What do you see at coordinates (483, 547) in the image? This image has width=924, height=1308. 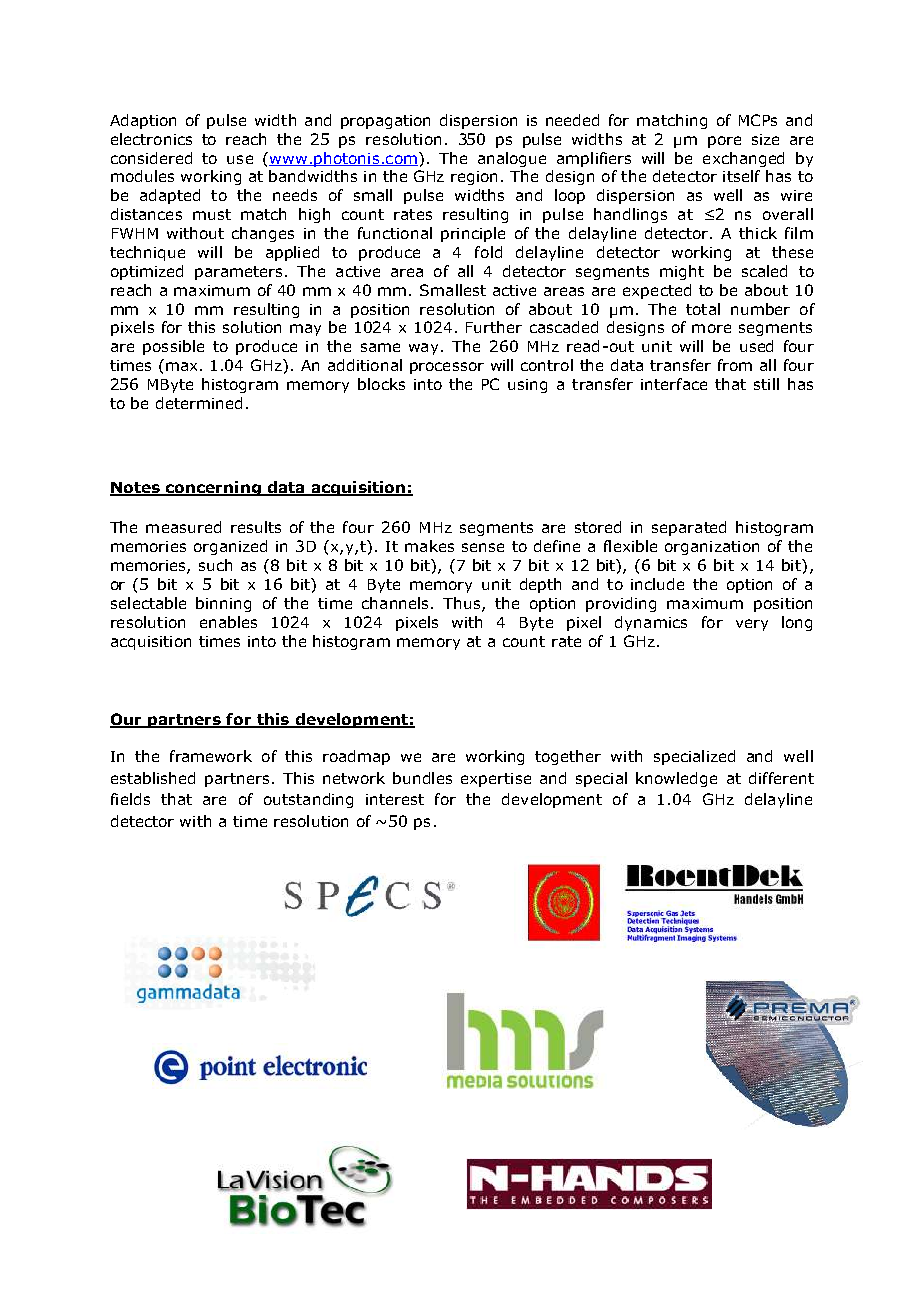 I see `sense` at bounding box center [483, 547].
